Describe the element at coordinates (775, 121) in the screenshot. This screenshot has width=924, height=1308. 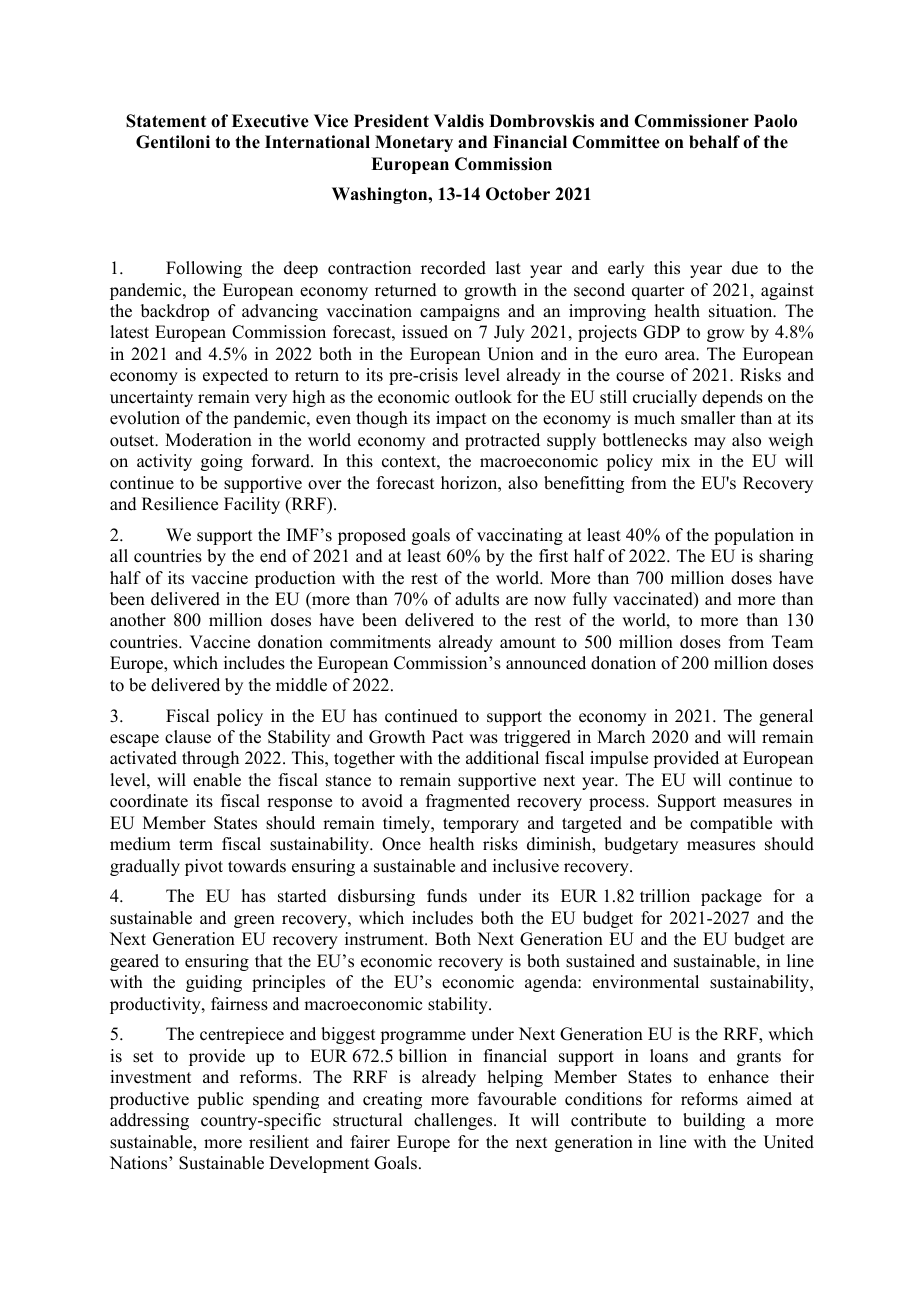
I see `Paolo` at that location.
